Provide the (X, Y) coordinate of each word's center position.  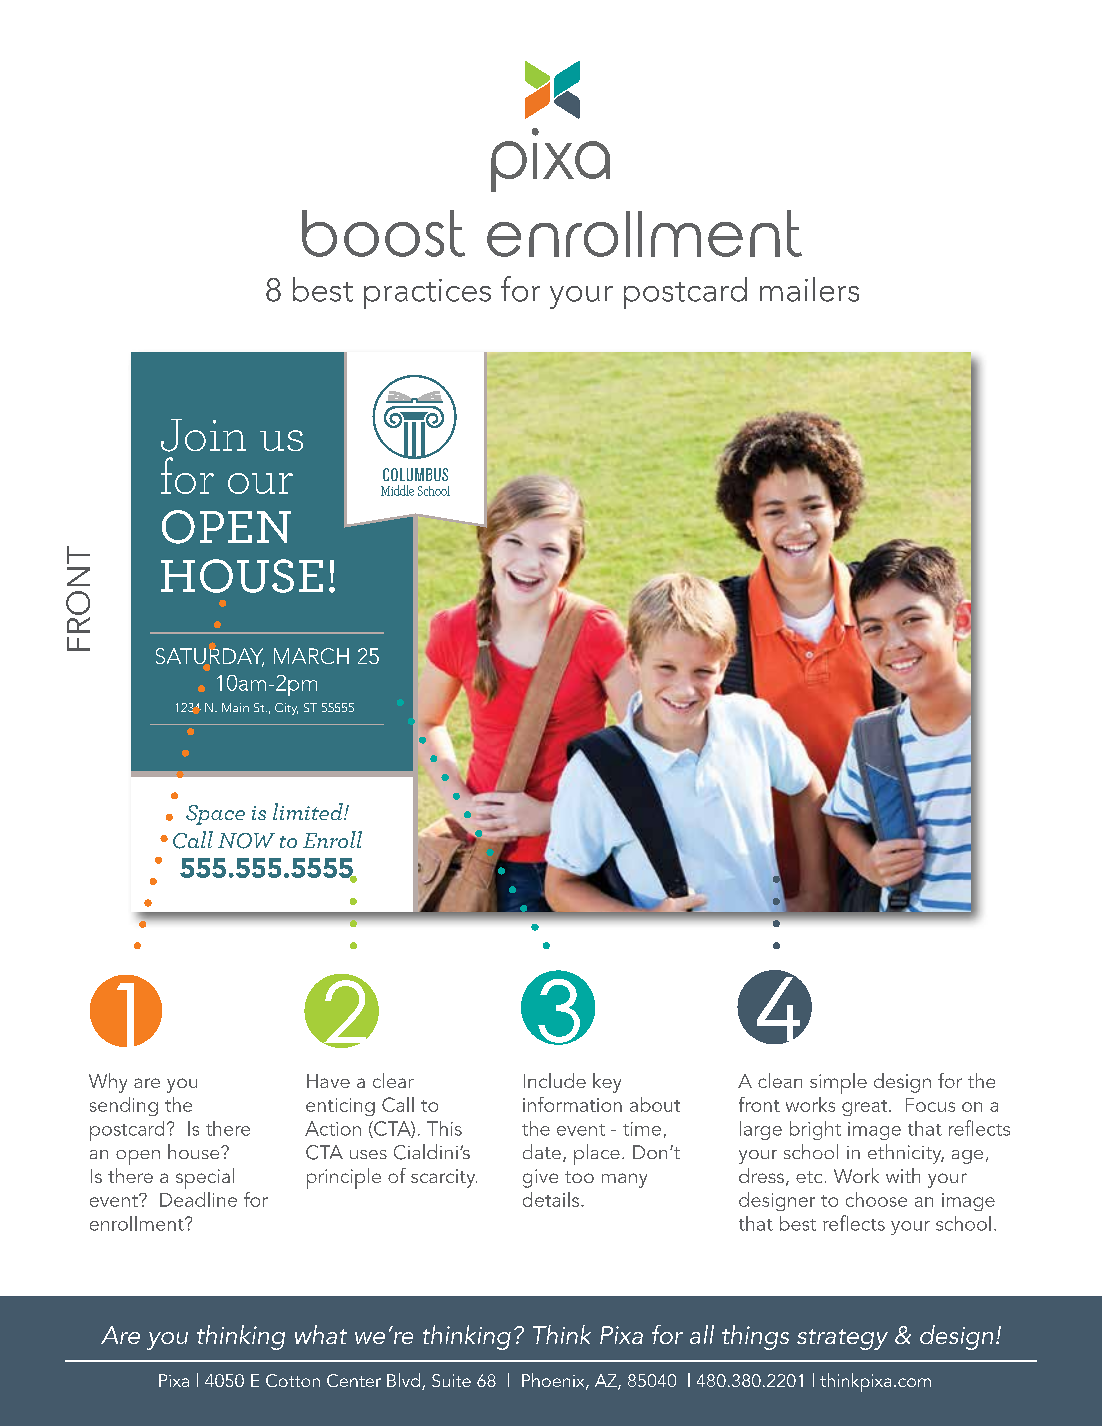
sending (124, 1106)
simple (838, 1083)
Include (555, 1080)
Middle (397, 490)
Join (203, 435)
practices (427, 294)
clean (780, 1080)
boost (383, 233)
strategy (842, 1339)
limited (309, 811)
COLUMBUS (415, 474)
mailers (809, 289)
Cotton (293, 1380)
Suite (451, 1380)
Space (215, 815)
